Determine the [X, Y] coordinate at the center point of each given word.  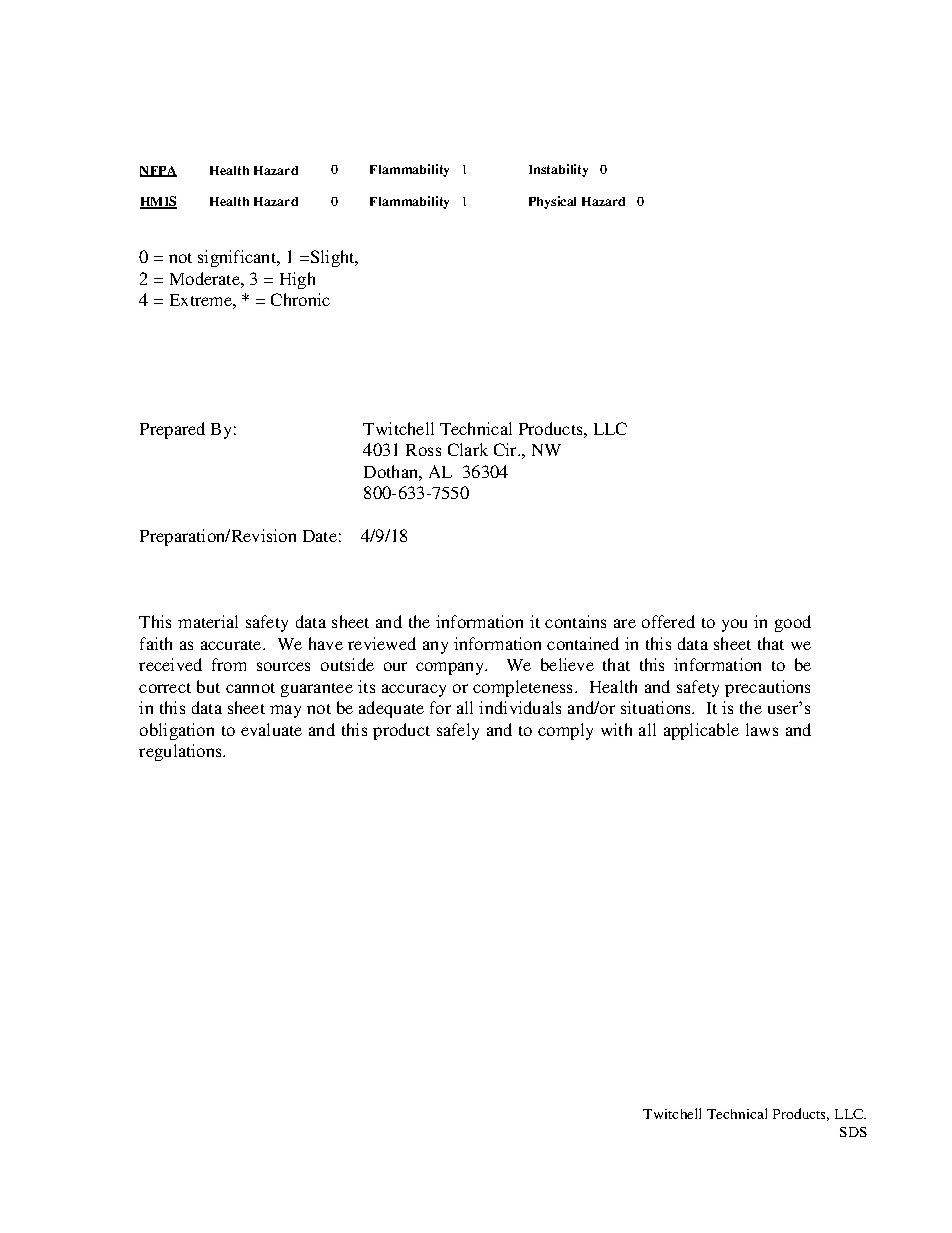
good [793, 623]
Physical [552, 202]
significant [238, 258]
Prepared [172, 430]
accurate [232, 645]
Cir [507, 449]
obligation [177, 731]
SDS [853, 1132]
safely [458, 731]
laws [762, 729]
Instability [558, 170]
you [734, 625]
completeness [524, 688]
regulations [182, 752]
